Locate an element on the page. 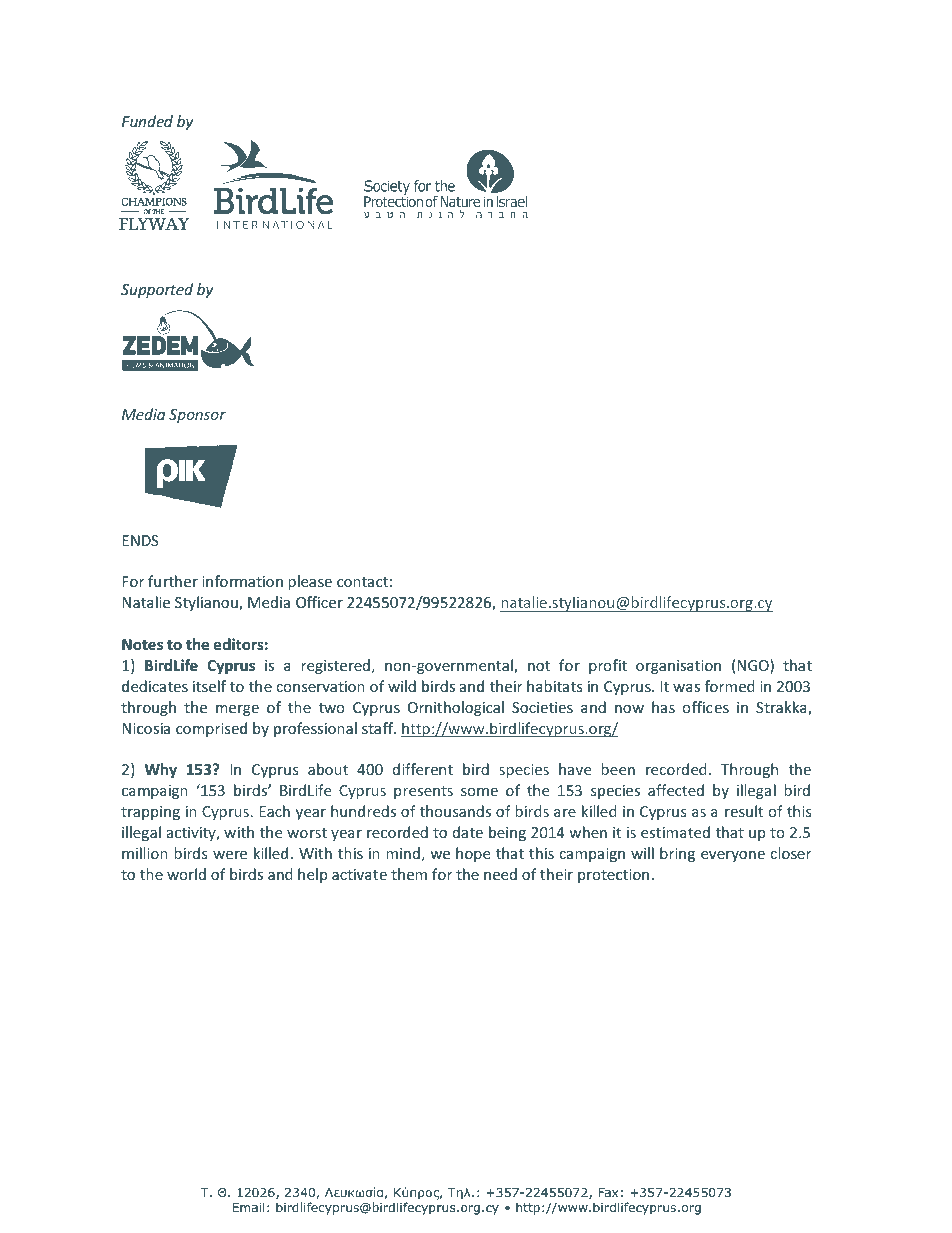 Image resolution: width=952 pixels, height=1233 pixels. world is located at coordinates (186, 874).
